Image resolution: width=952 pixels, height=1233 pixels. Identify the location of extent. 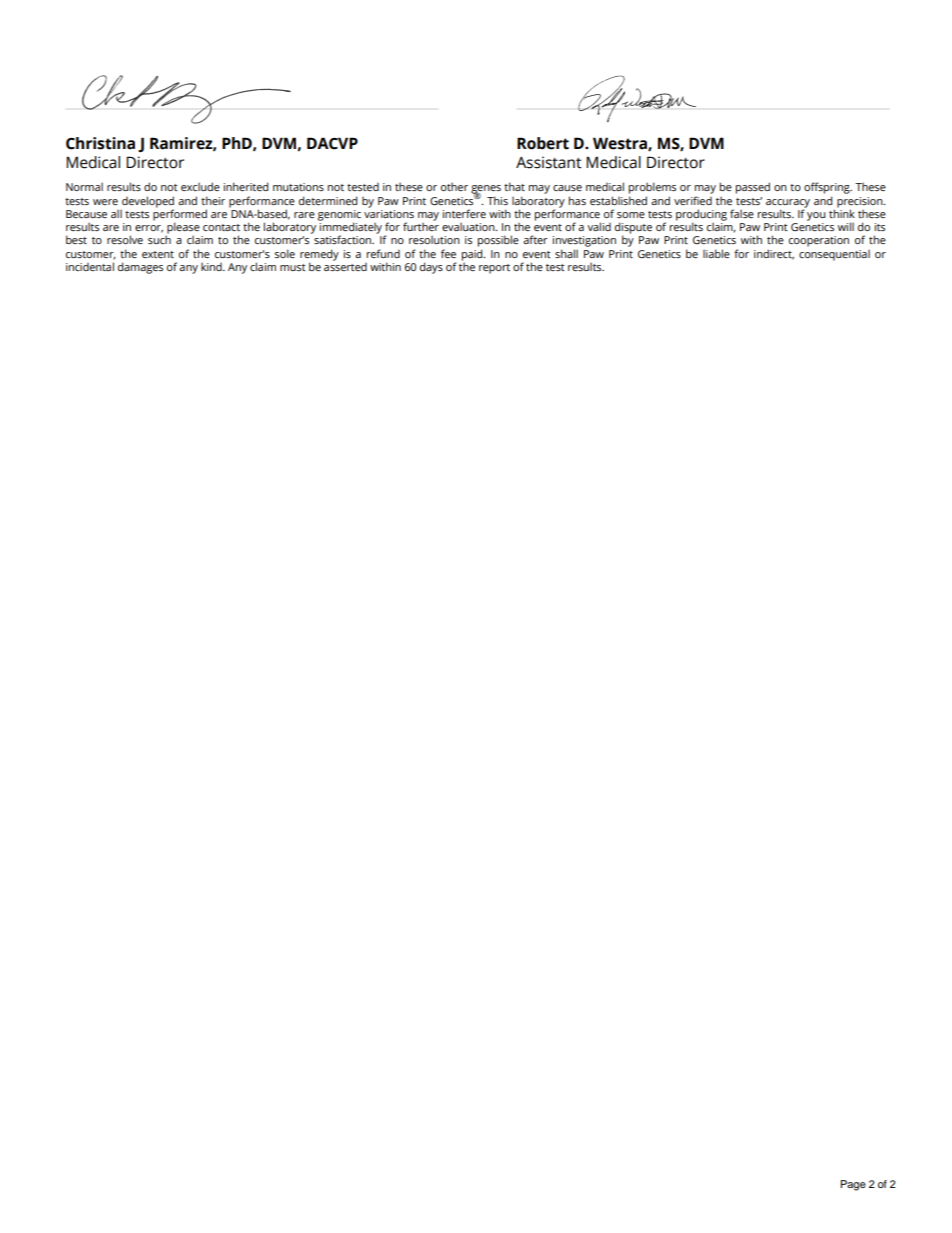
(158, 254).
